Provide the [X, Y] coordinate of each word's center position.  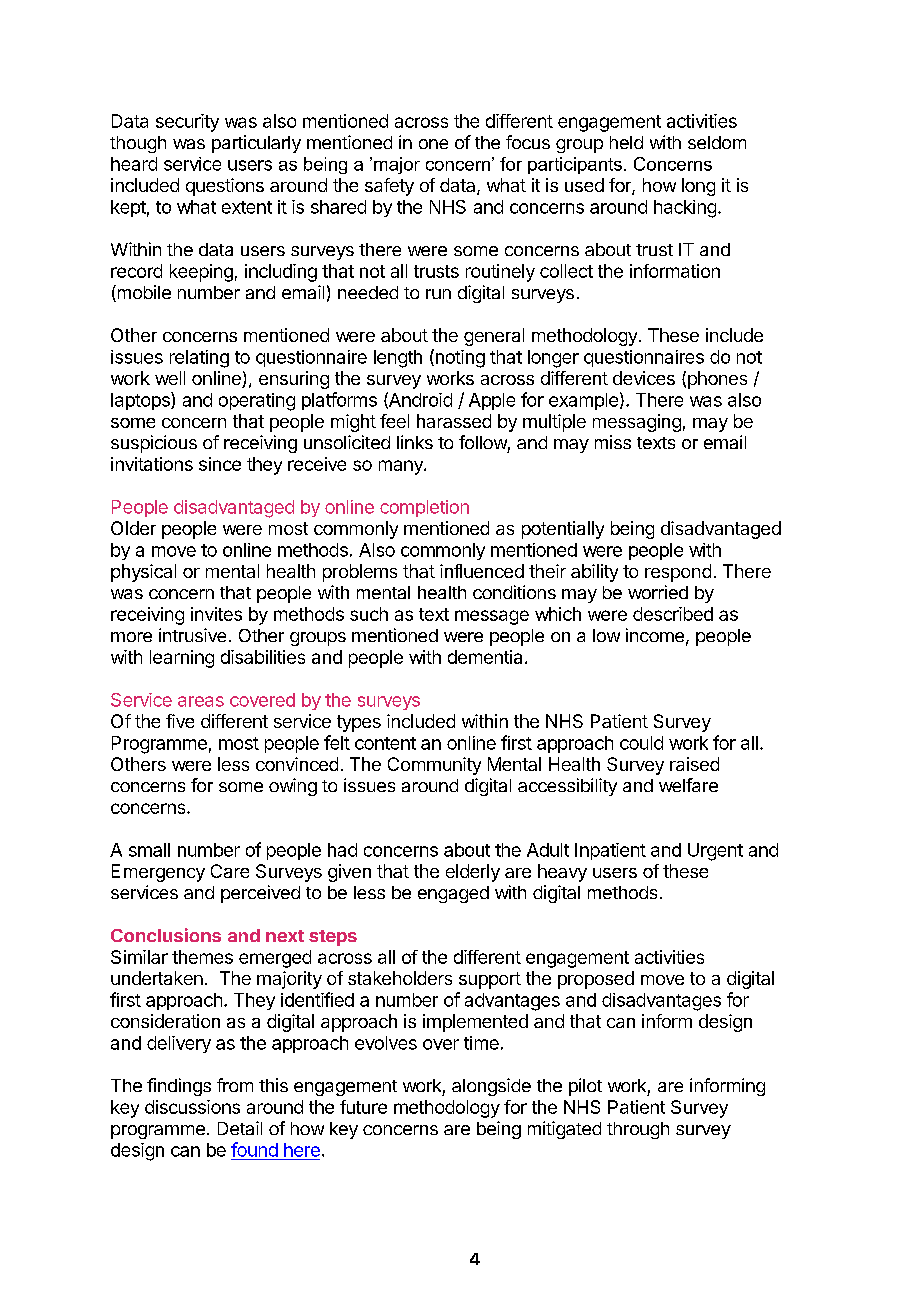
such [369, 614]
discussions [192, 1107]
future [363, 1107]
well [170, 378]
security [187, 123]
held [626, 142]
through [638, 1130]
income [655, 635]
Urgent [715, 852]
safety [389, 187]
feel [394, 421]
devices [644, 378]
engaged [453, 894]
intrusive [192, 635]
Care [230, 871]
